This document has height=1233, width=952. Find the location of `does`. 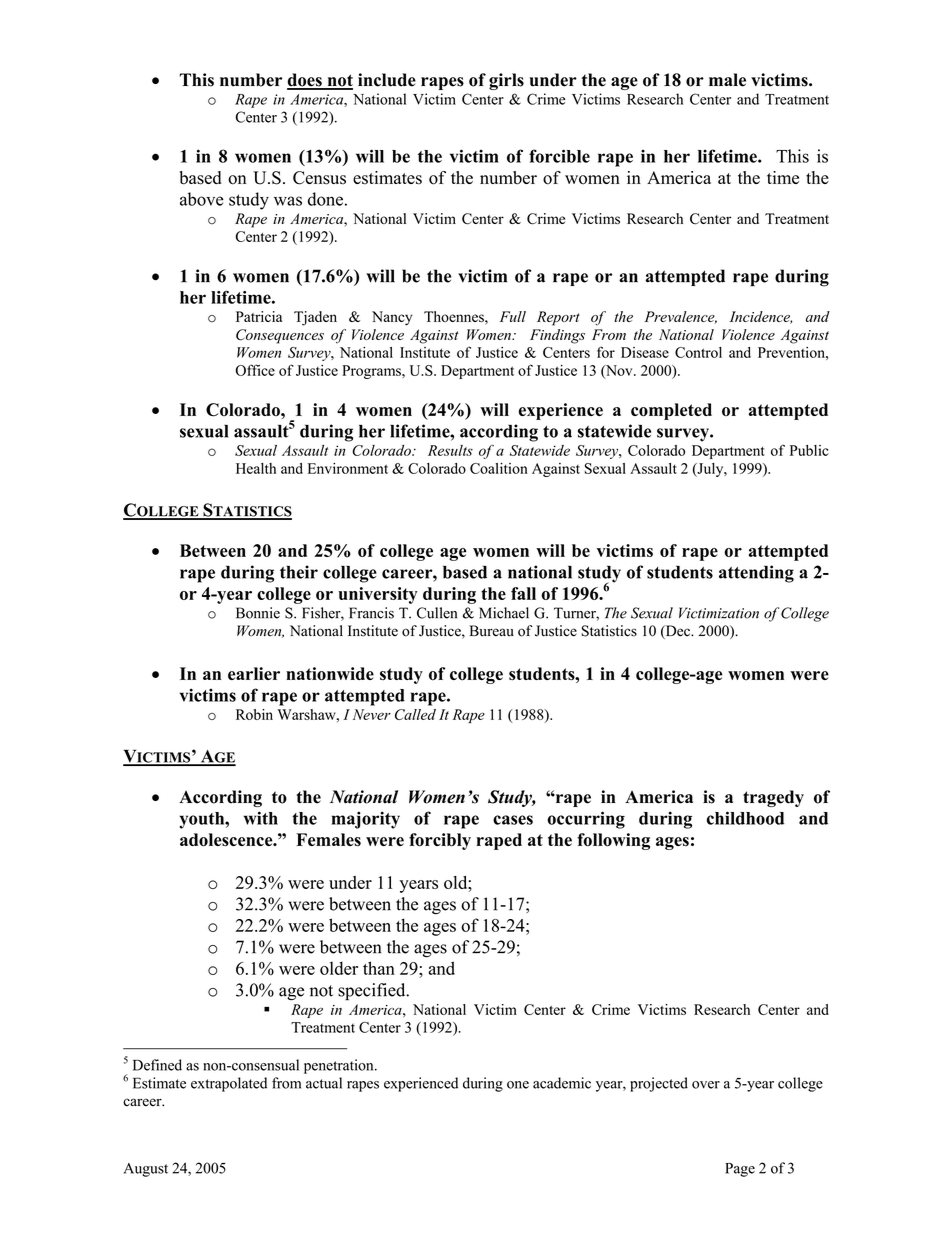

does is located at coordinates (305, 81).
